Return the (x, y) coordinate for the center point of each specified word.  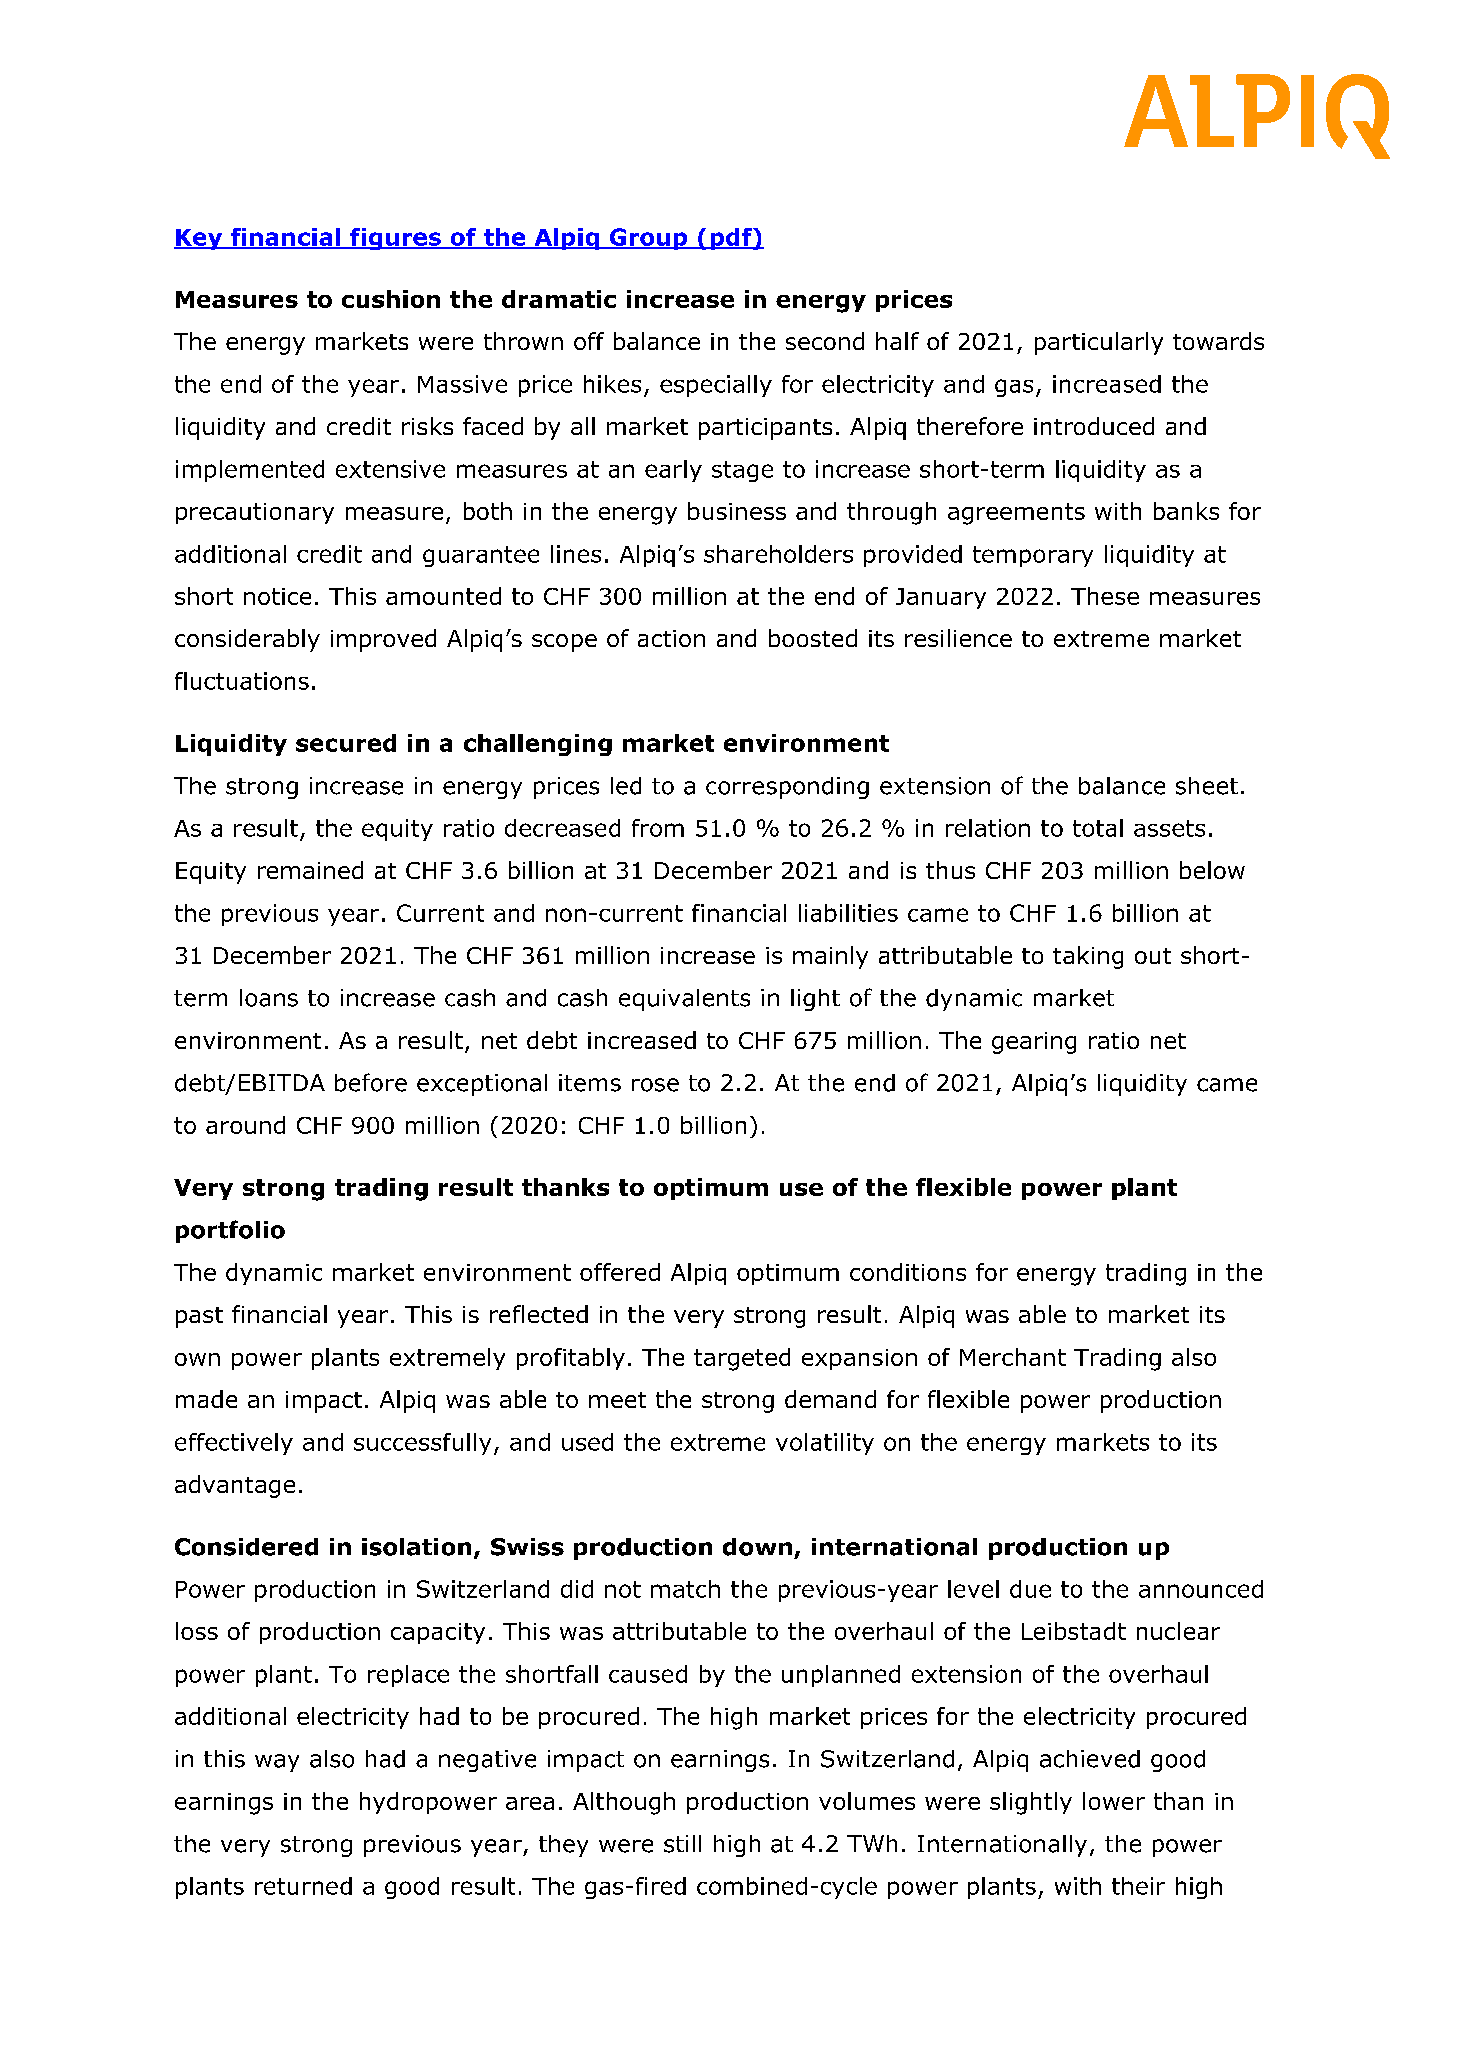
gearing (1034, 1043)
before (371, 1082)
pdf (731, 239)
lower (1114, 1801)
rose (655, 1085)
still (682, 1844)
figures (395, 239)
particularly (1099, 343)
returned (303, 1886)
